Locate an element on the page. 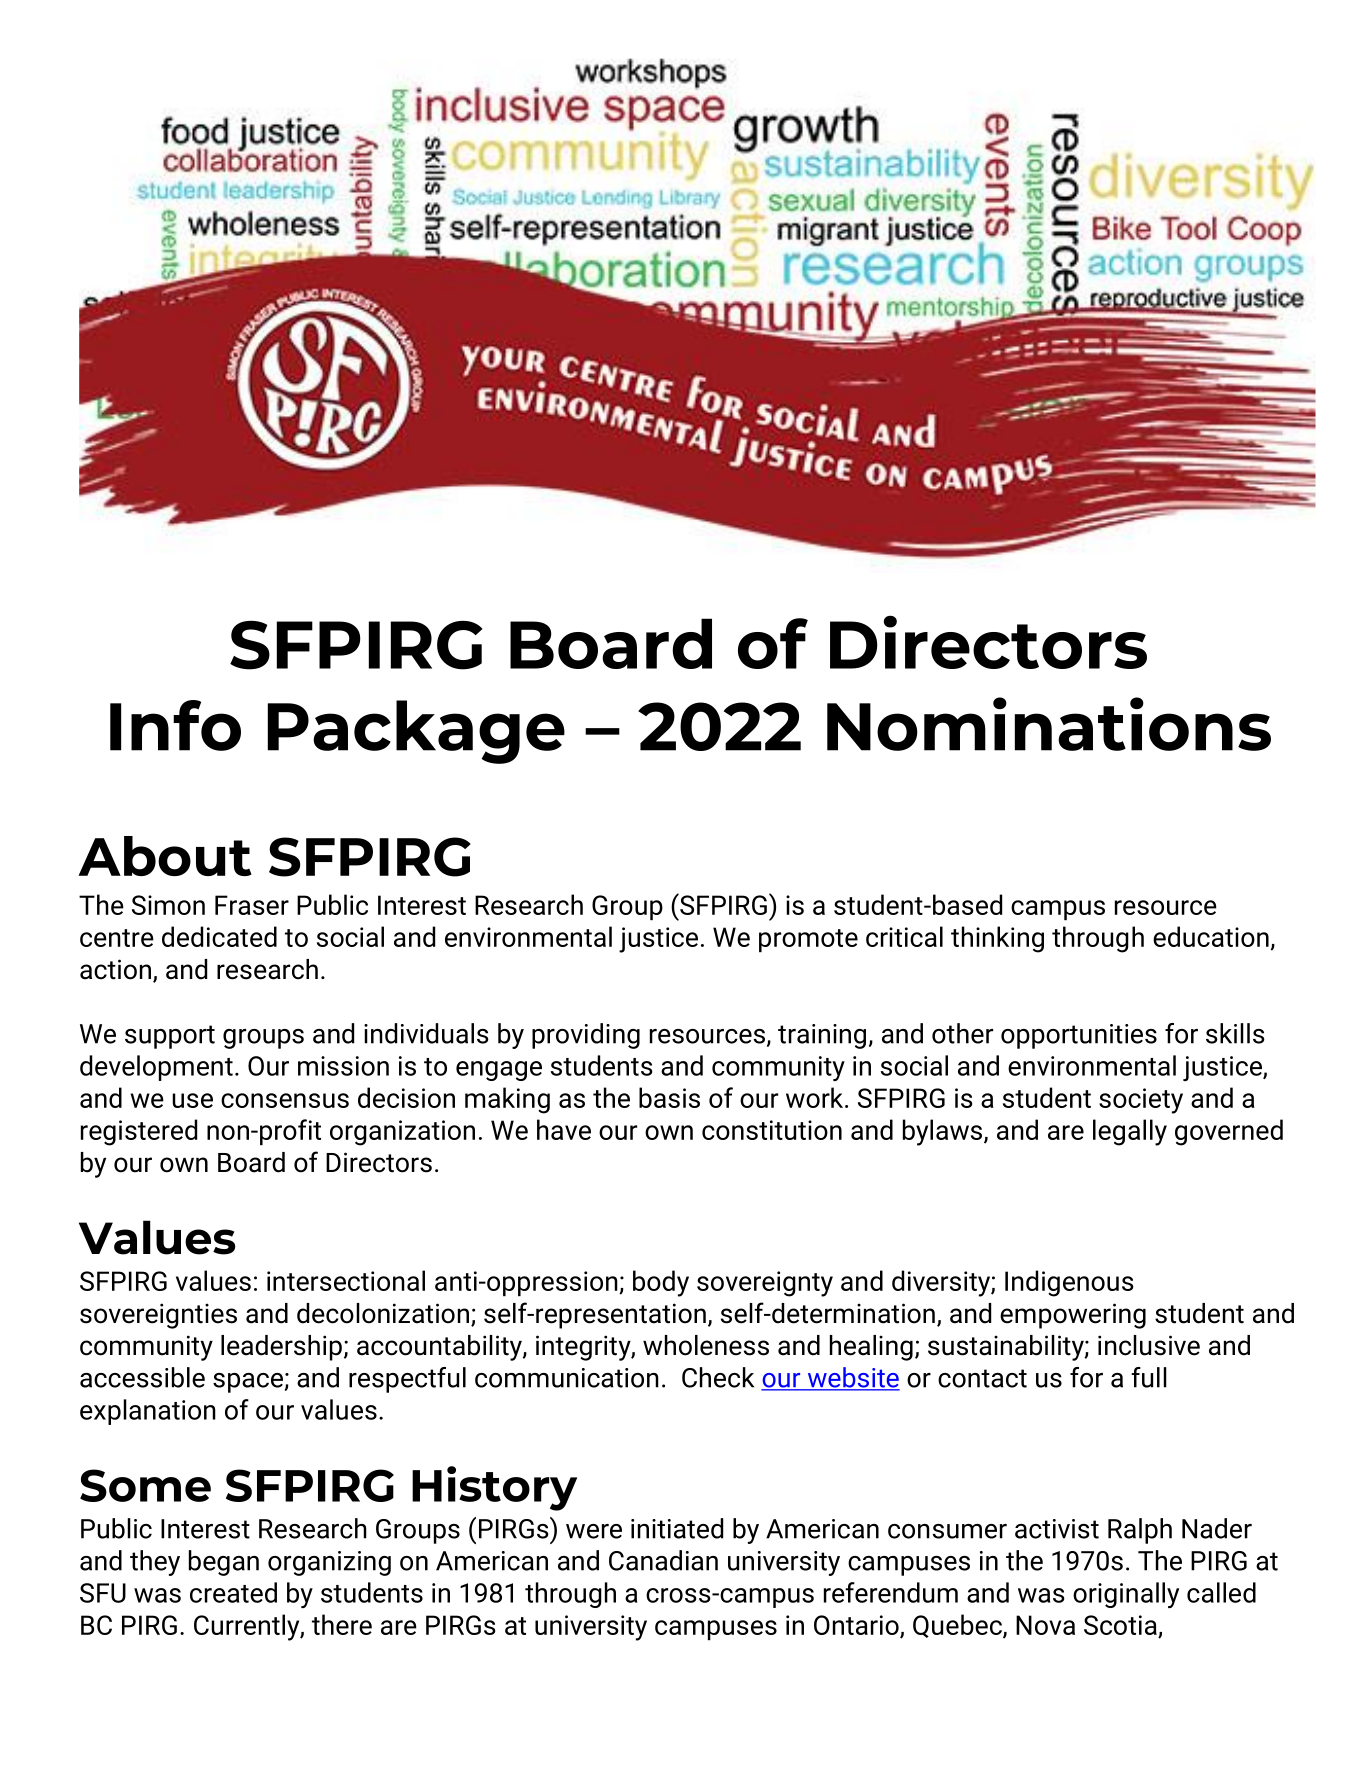 This page has width=1367, height=1769. Fraser is located at coordinates (252, 905).
